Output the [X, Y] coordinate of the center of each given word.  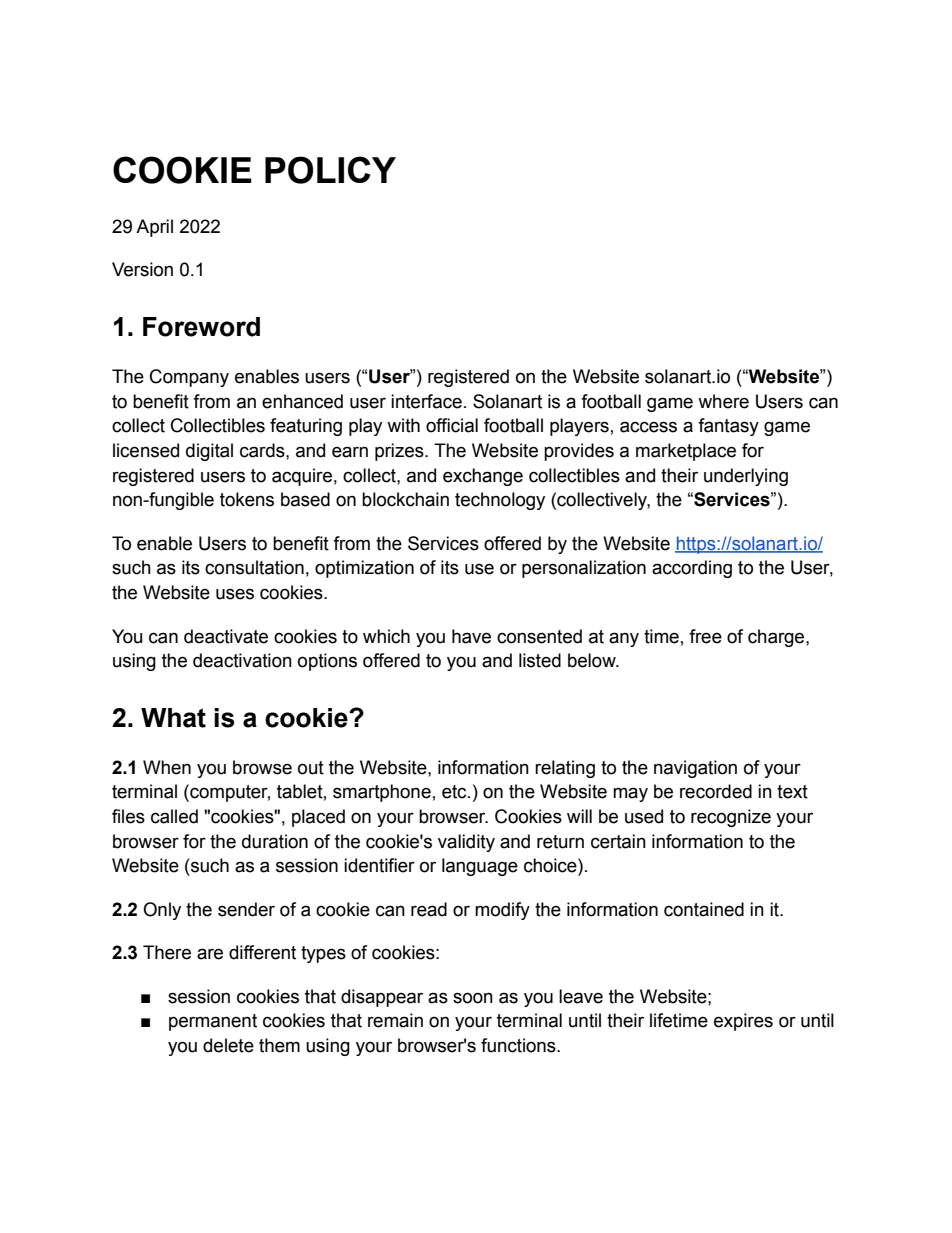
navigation [695, 769]
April [154, 228]
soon [473, 998]
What [173, 718]
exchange [483, 477]
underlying [746, 477]
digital [209, 452]
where [723, 401]
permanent [213, 1022]
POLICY [330, 170]
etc [455, 792]
